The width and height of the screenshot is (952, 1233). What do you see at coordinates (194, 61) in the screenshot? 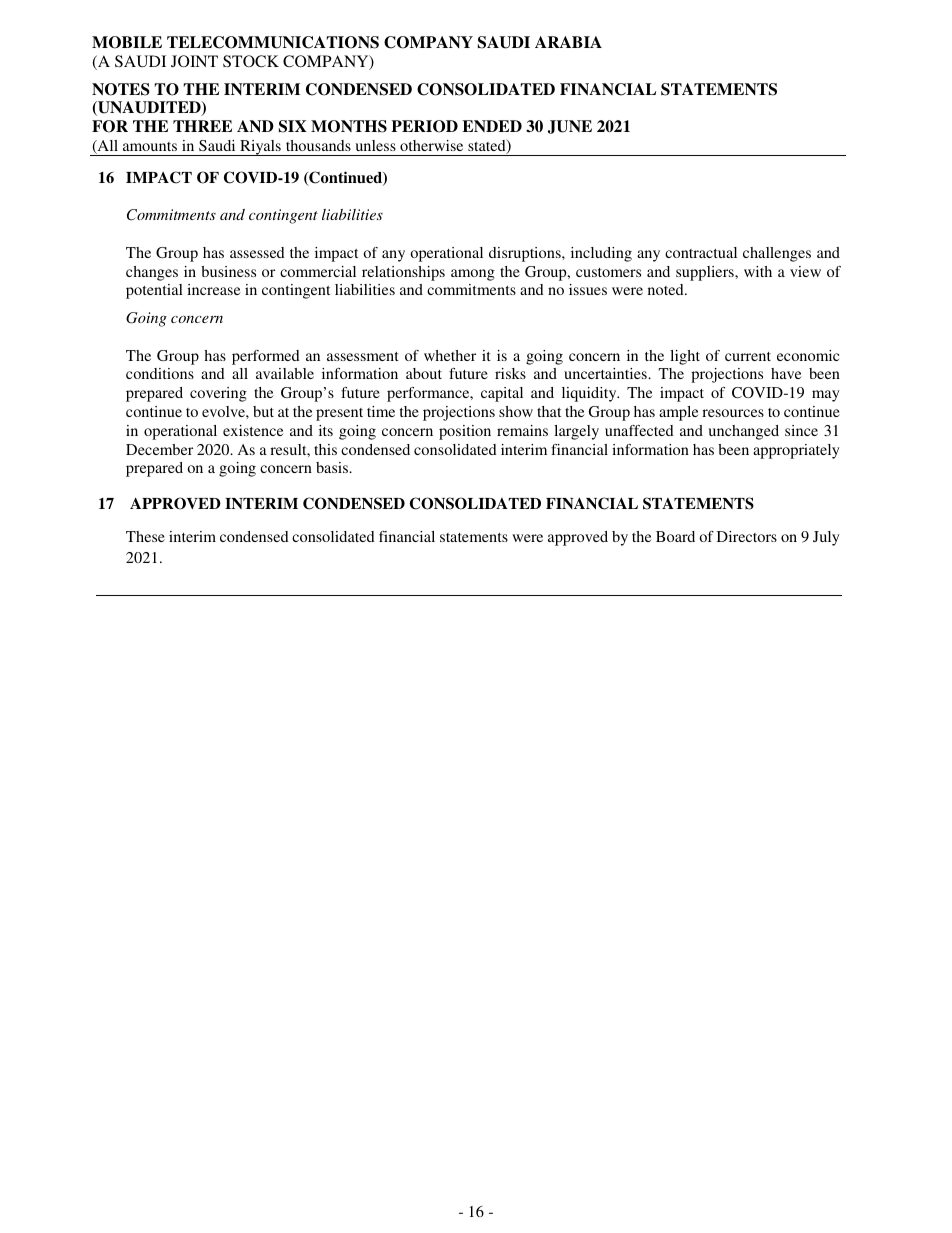
I see `JOINT` at bounding box center [194, 61].
